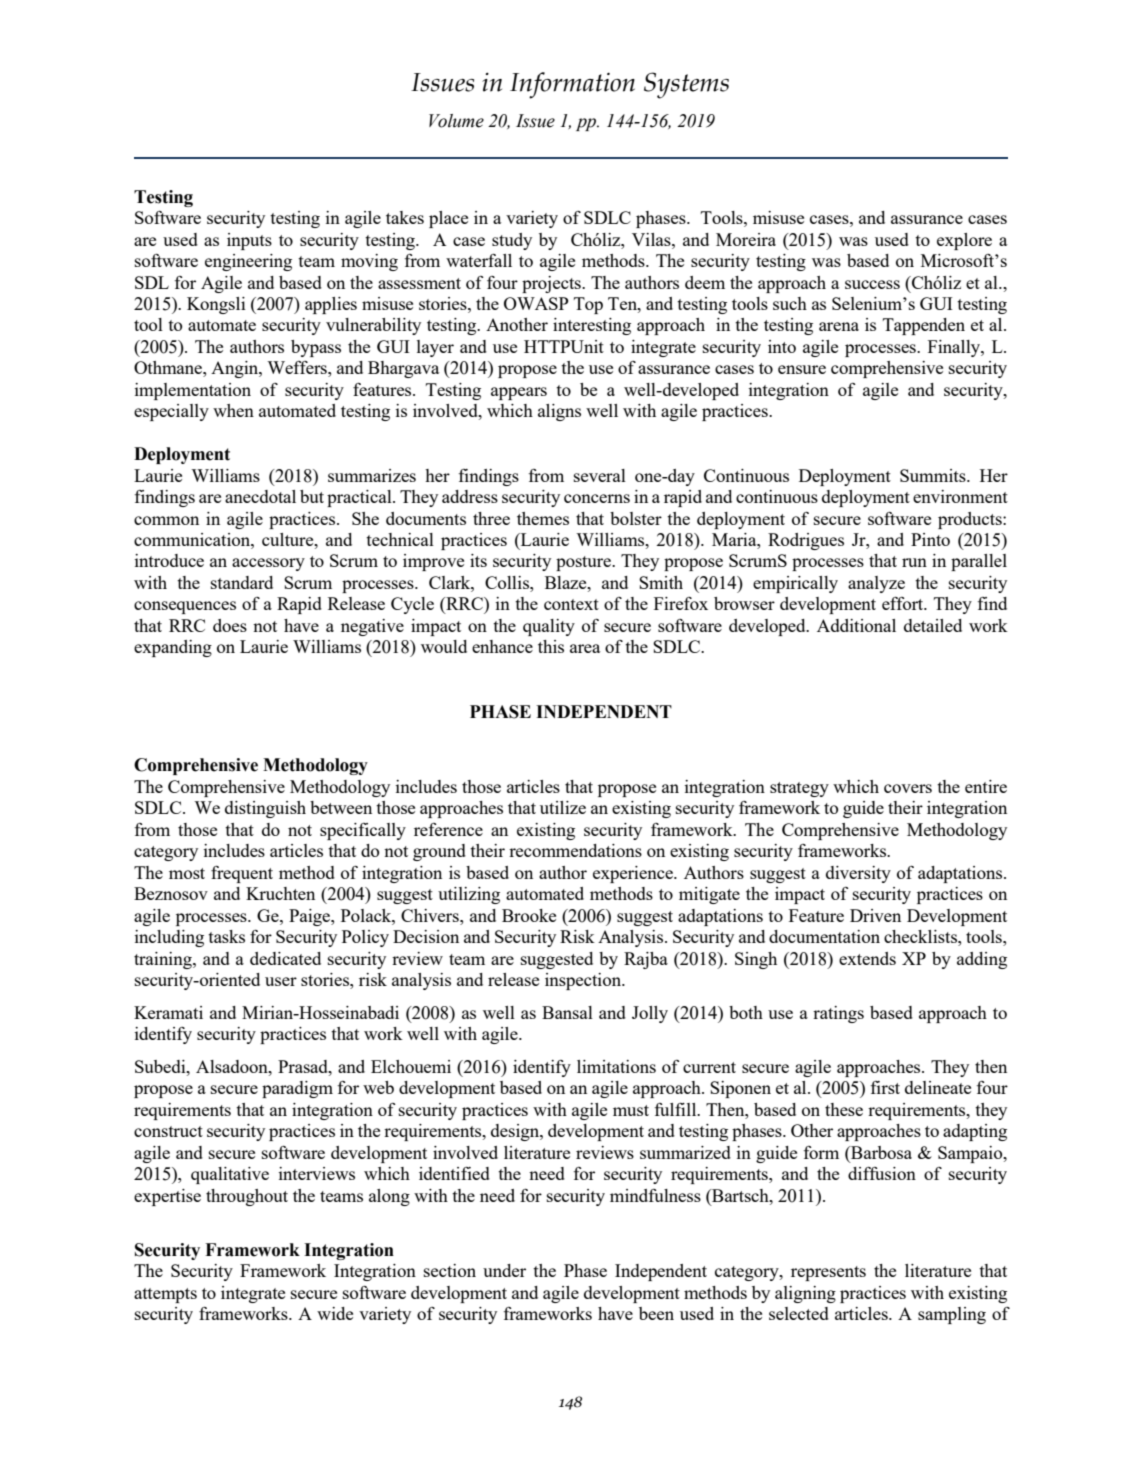 The height and width of the document is (1478, 1142). I want to click on distinguish, so click(265, 809).
